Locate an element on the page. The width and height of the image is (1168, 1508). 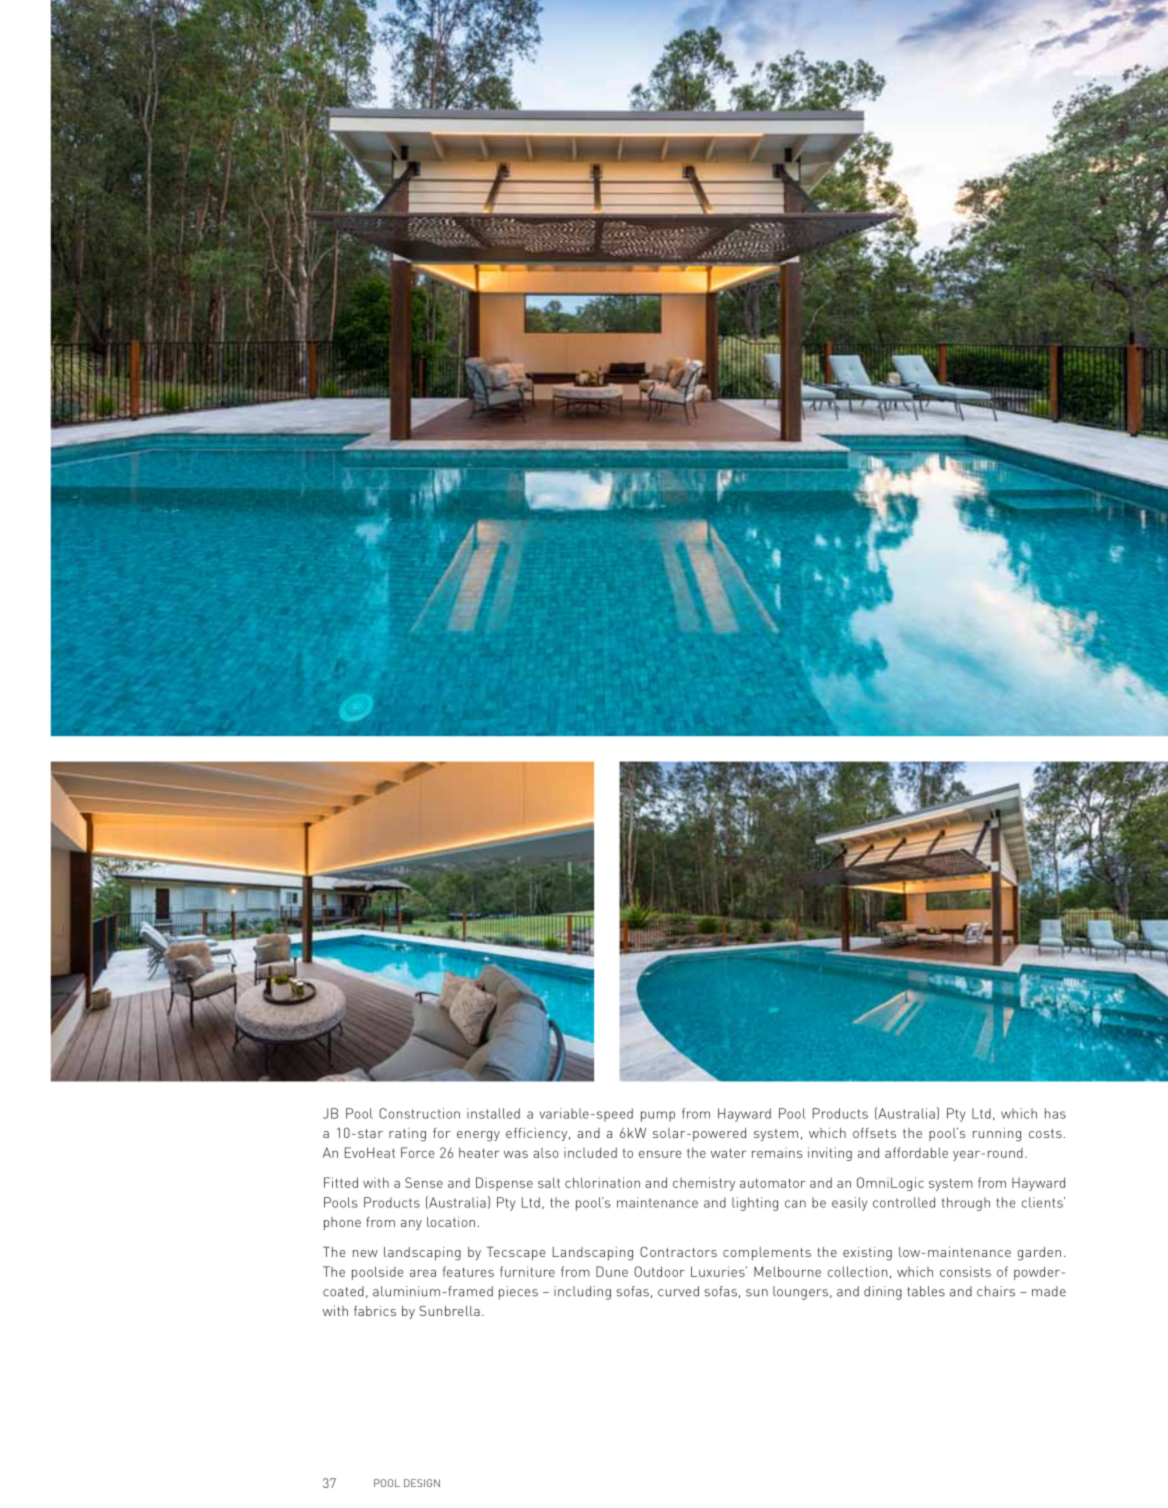
dining is located at coordinates (883, 1293).
